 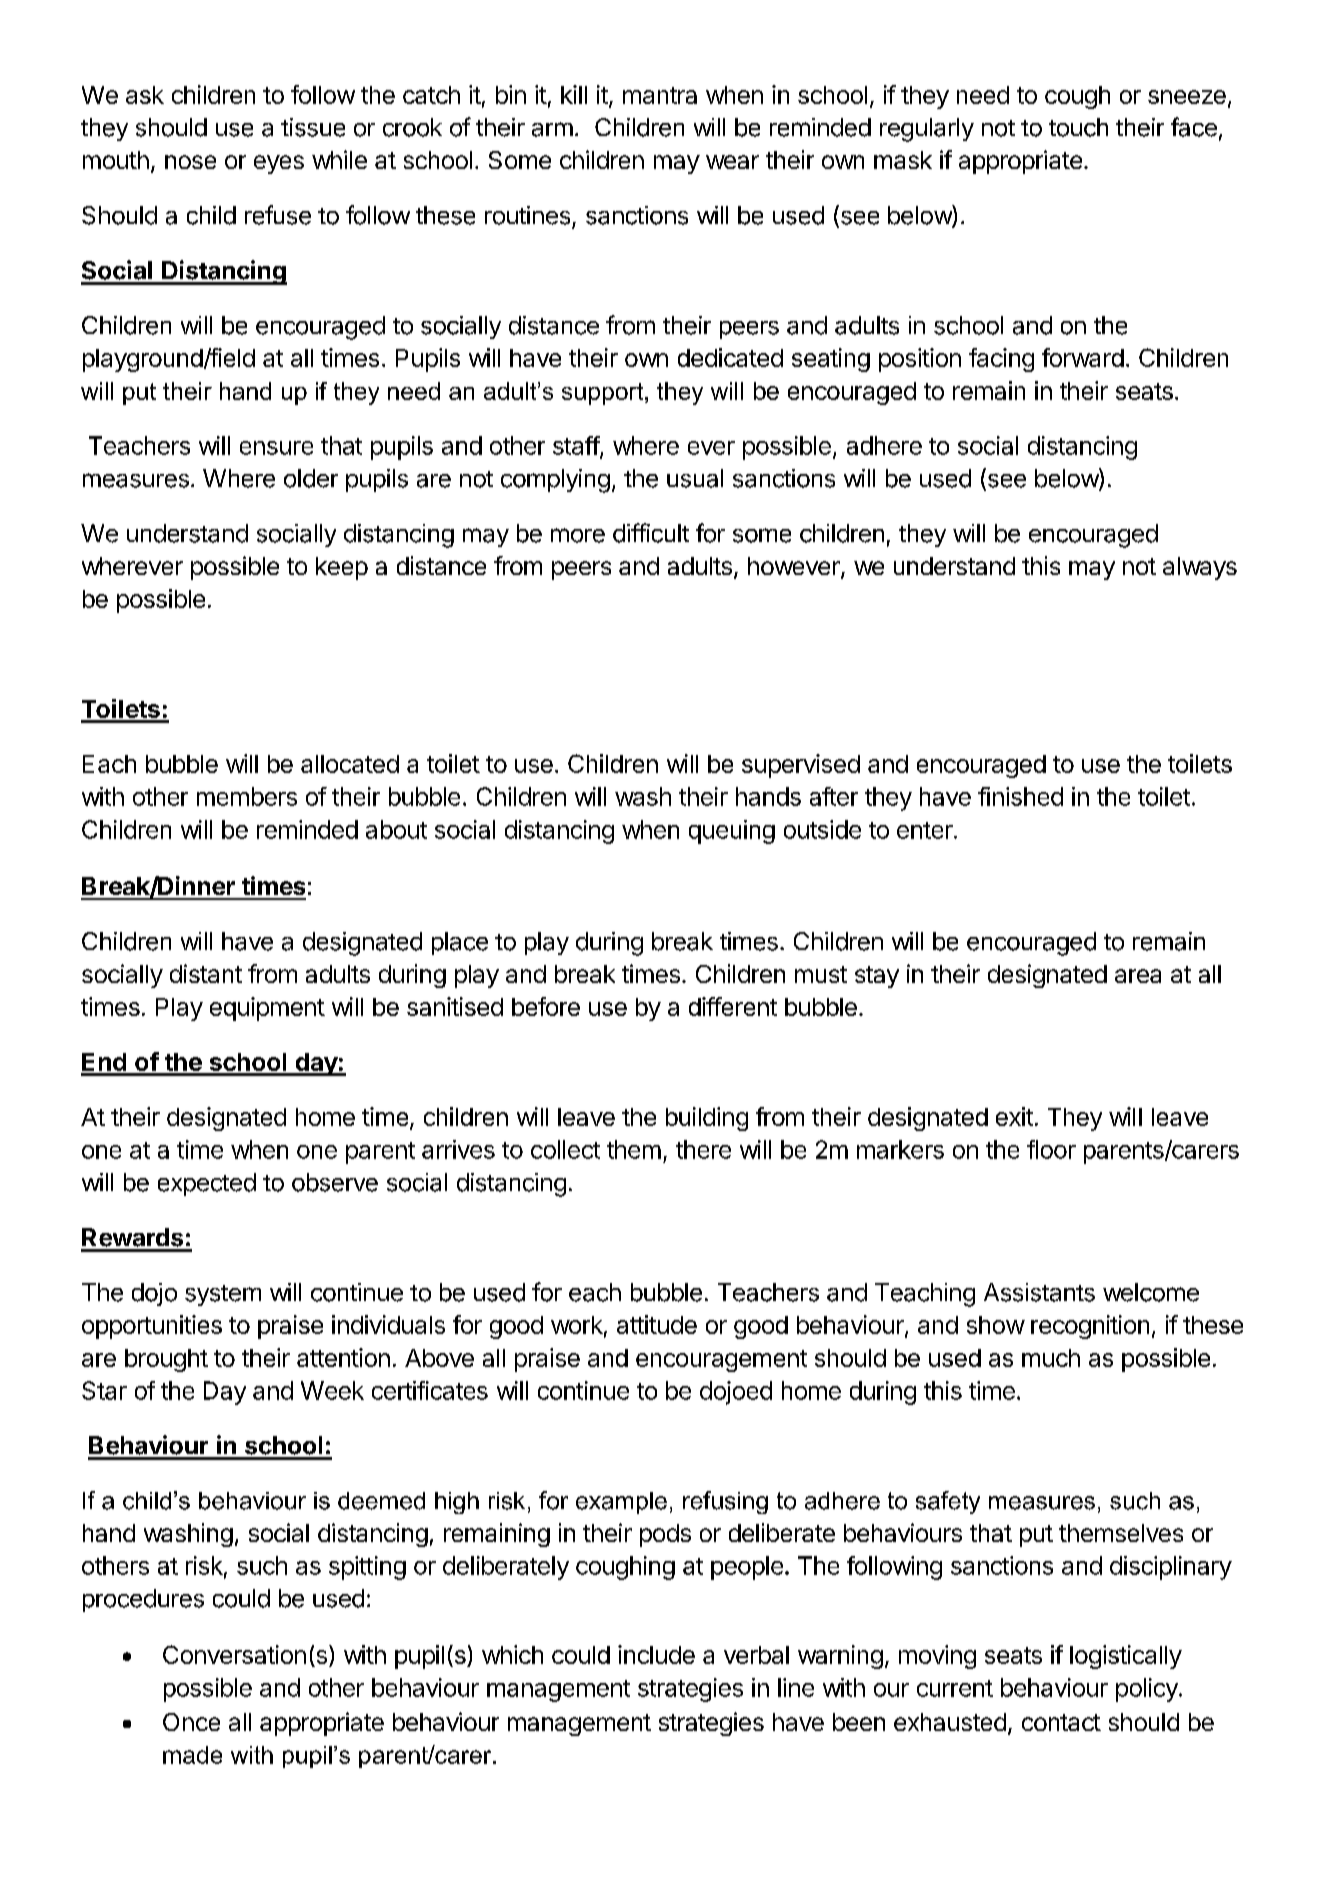 What do you see at coordinates (1078, 127) in the screenshot?
I see `touch` at bounding box center [1078, 127].
